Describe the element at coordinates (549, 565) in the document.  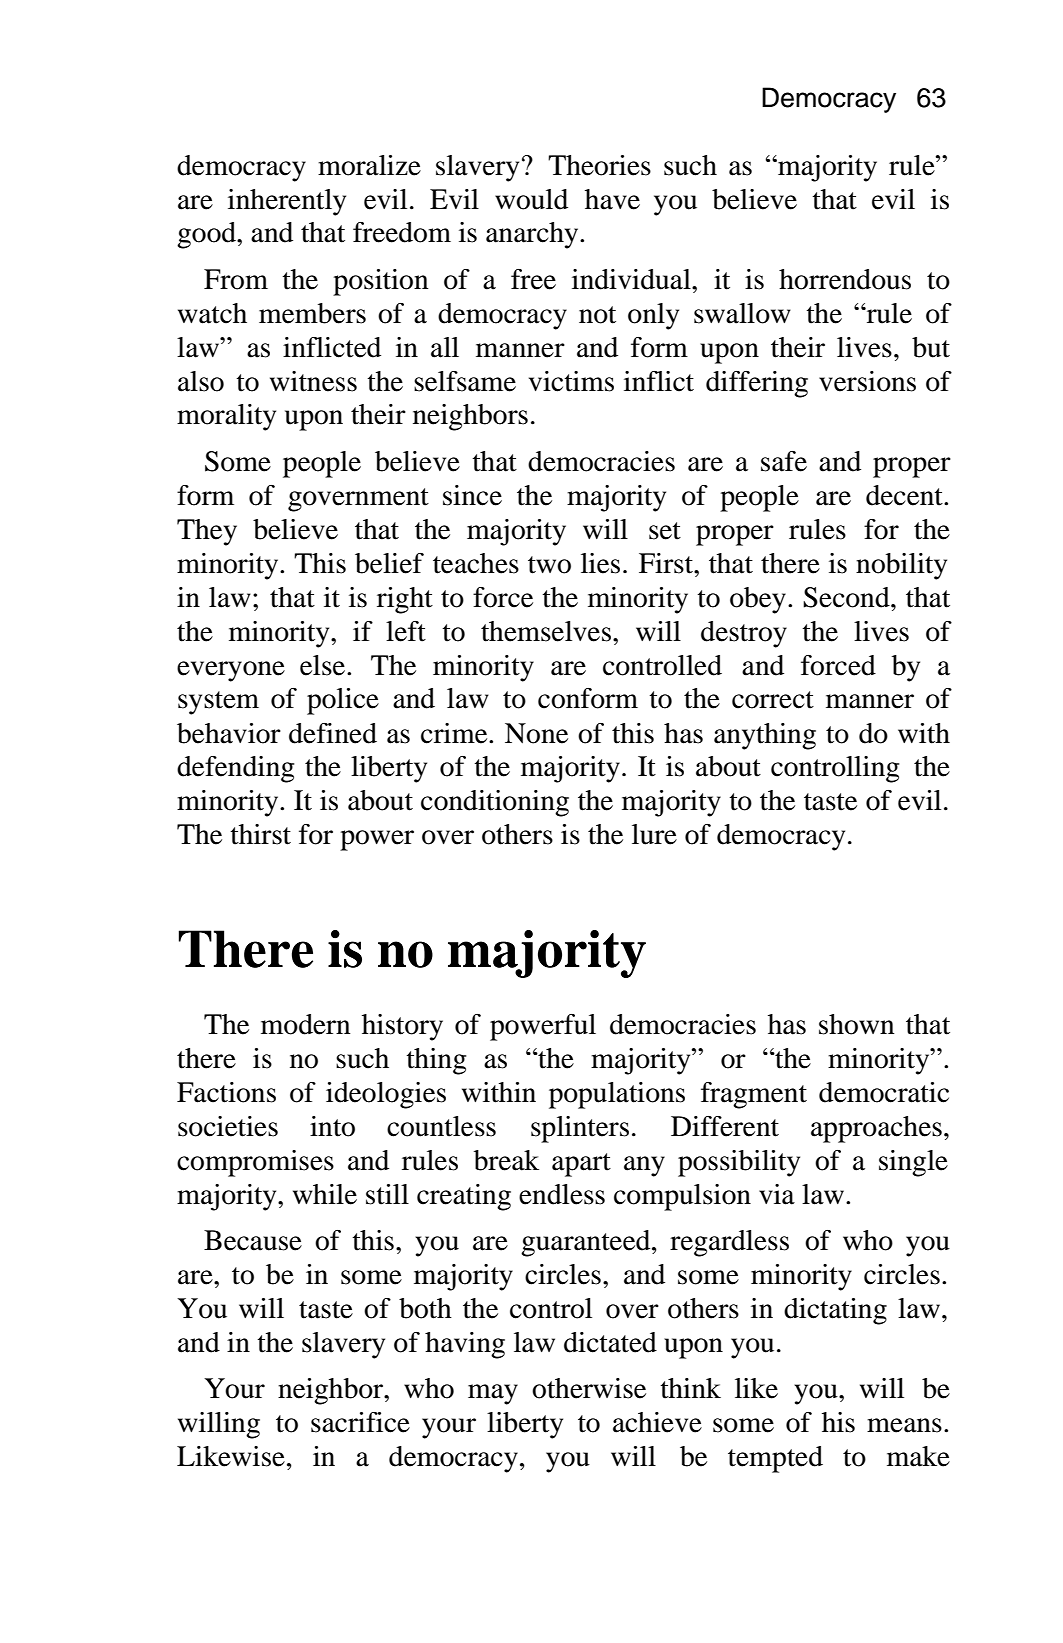
I see `two` at that location.
